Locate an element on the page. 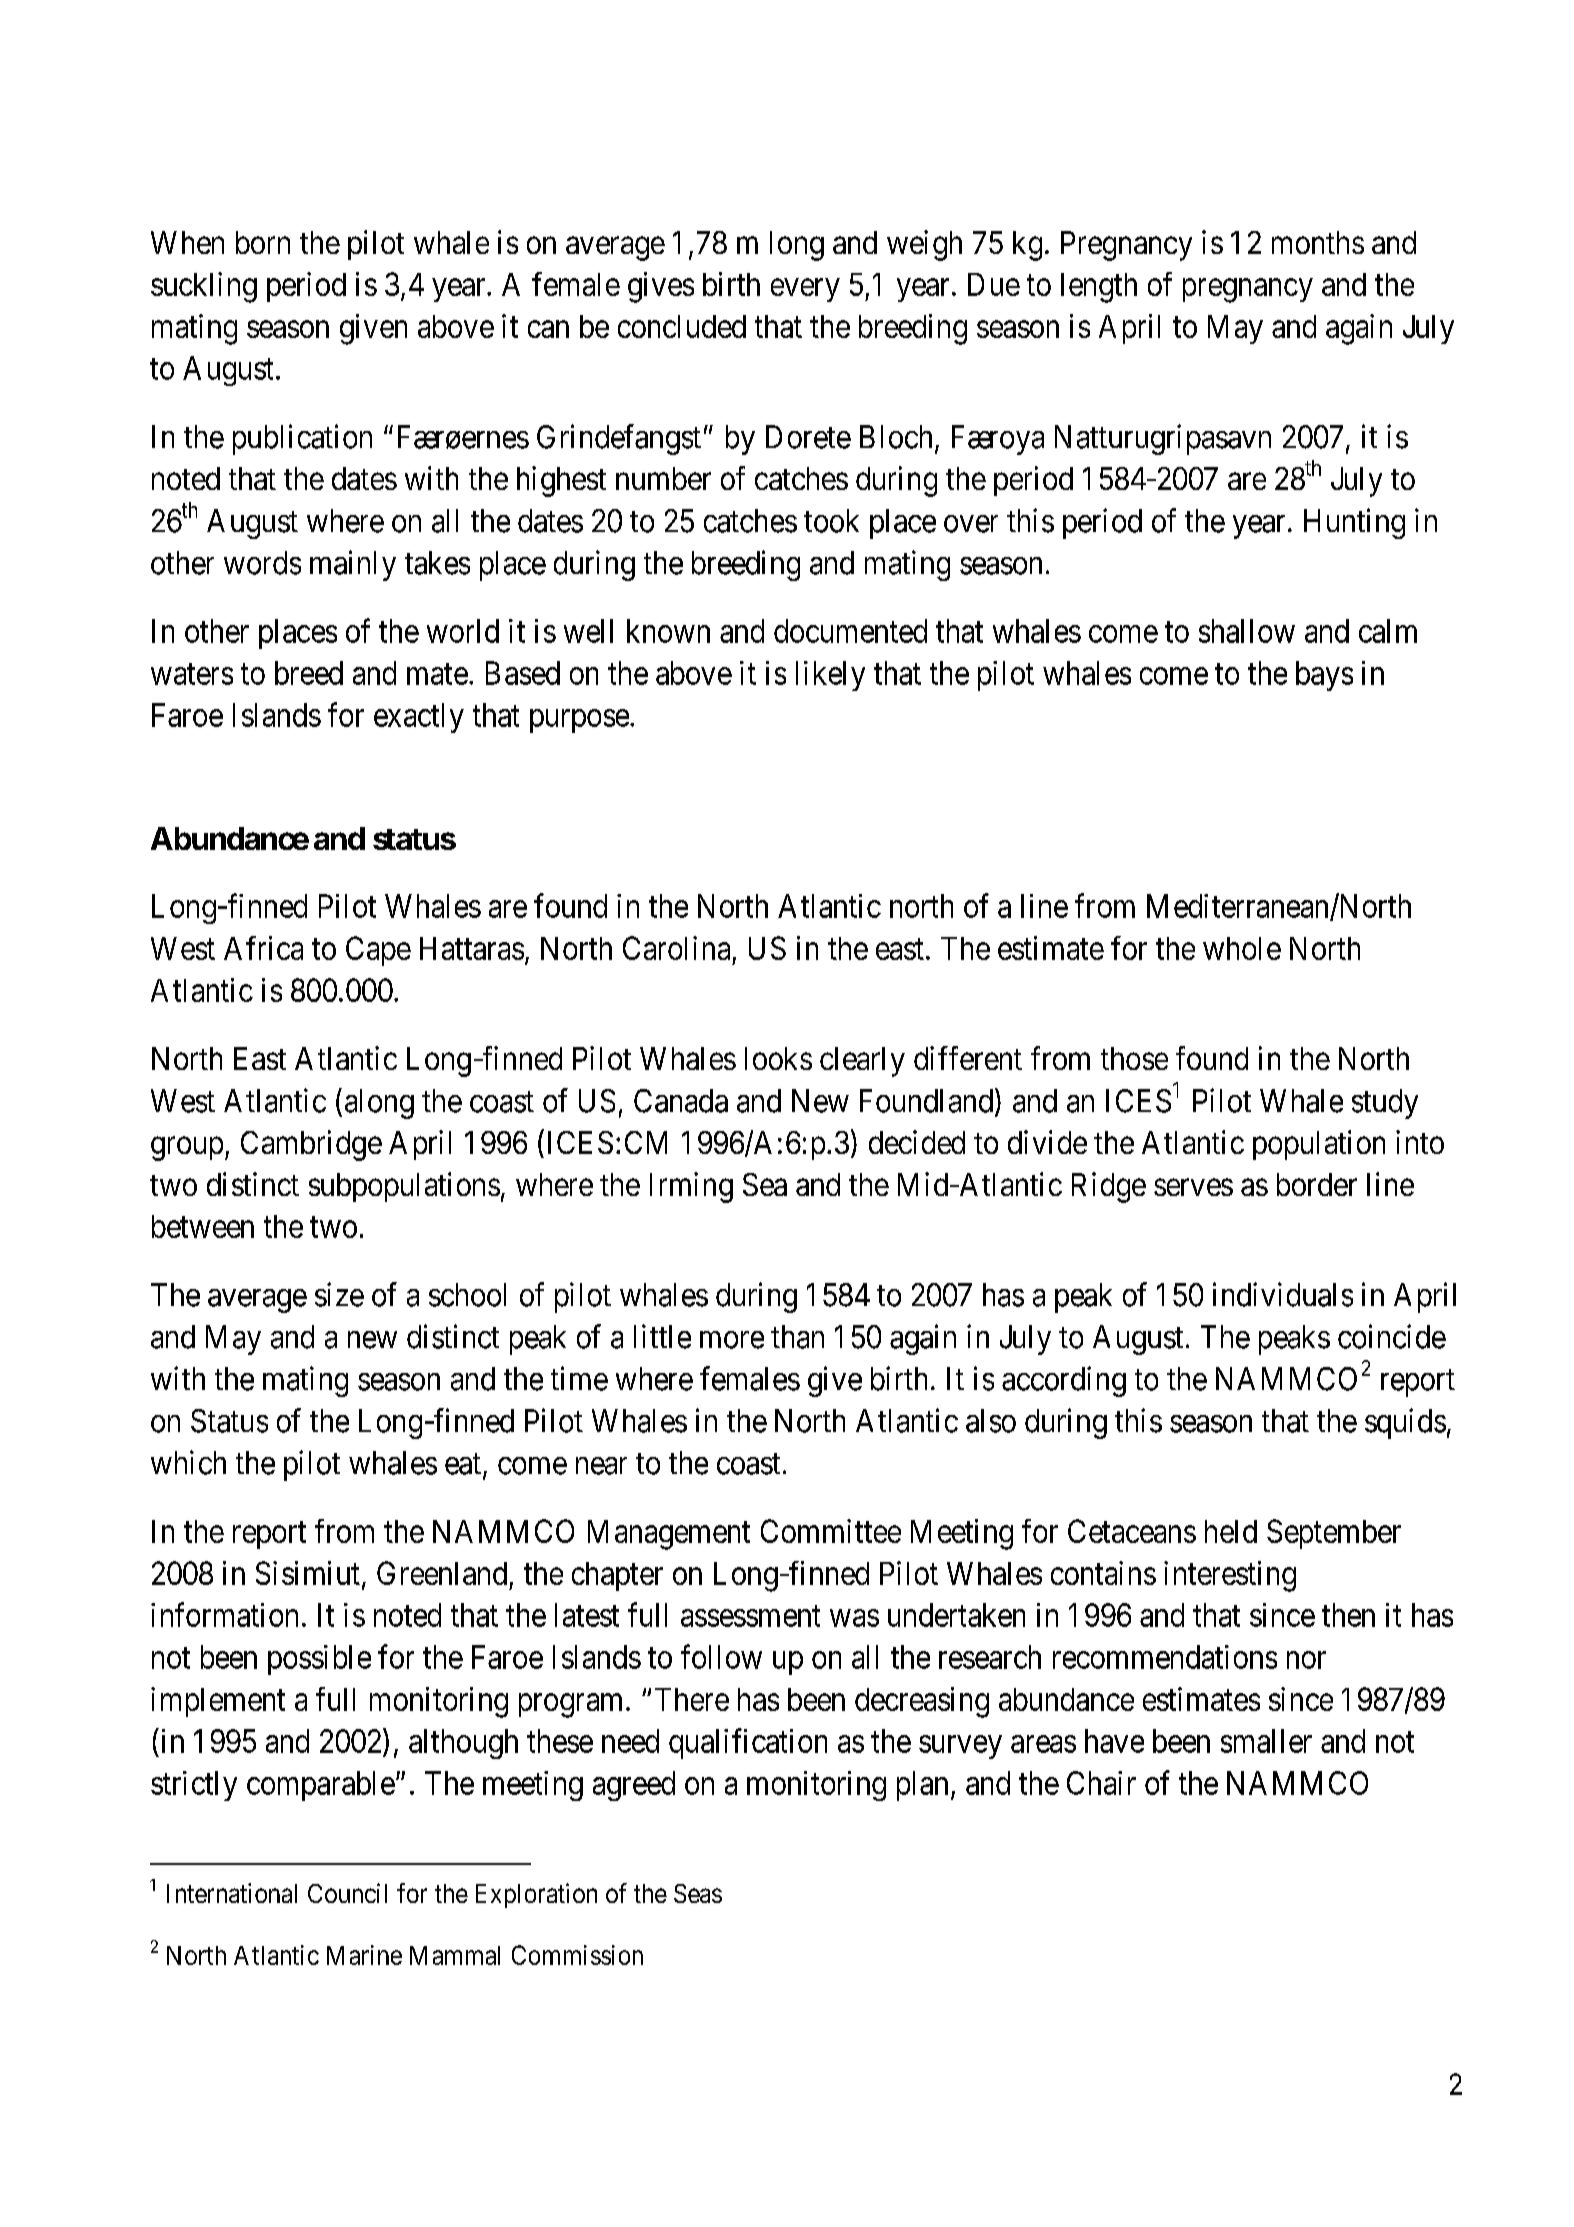 Image resolution: width=1574 pixels, height=2227 pixels. Committee is located at coordinates (831, 1531).
